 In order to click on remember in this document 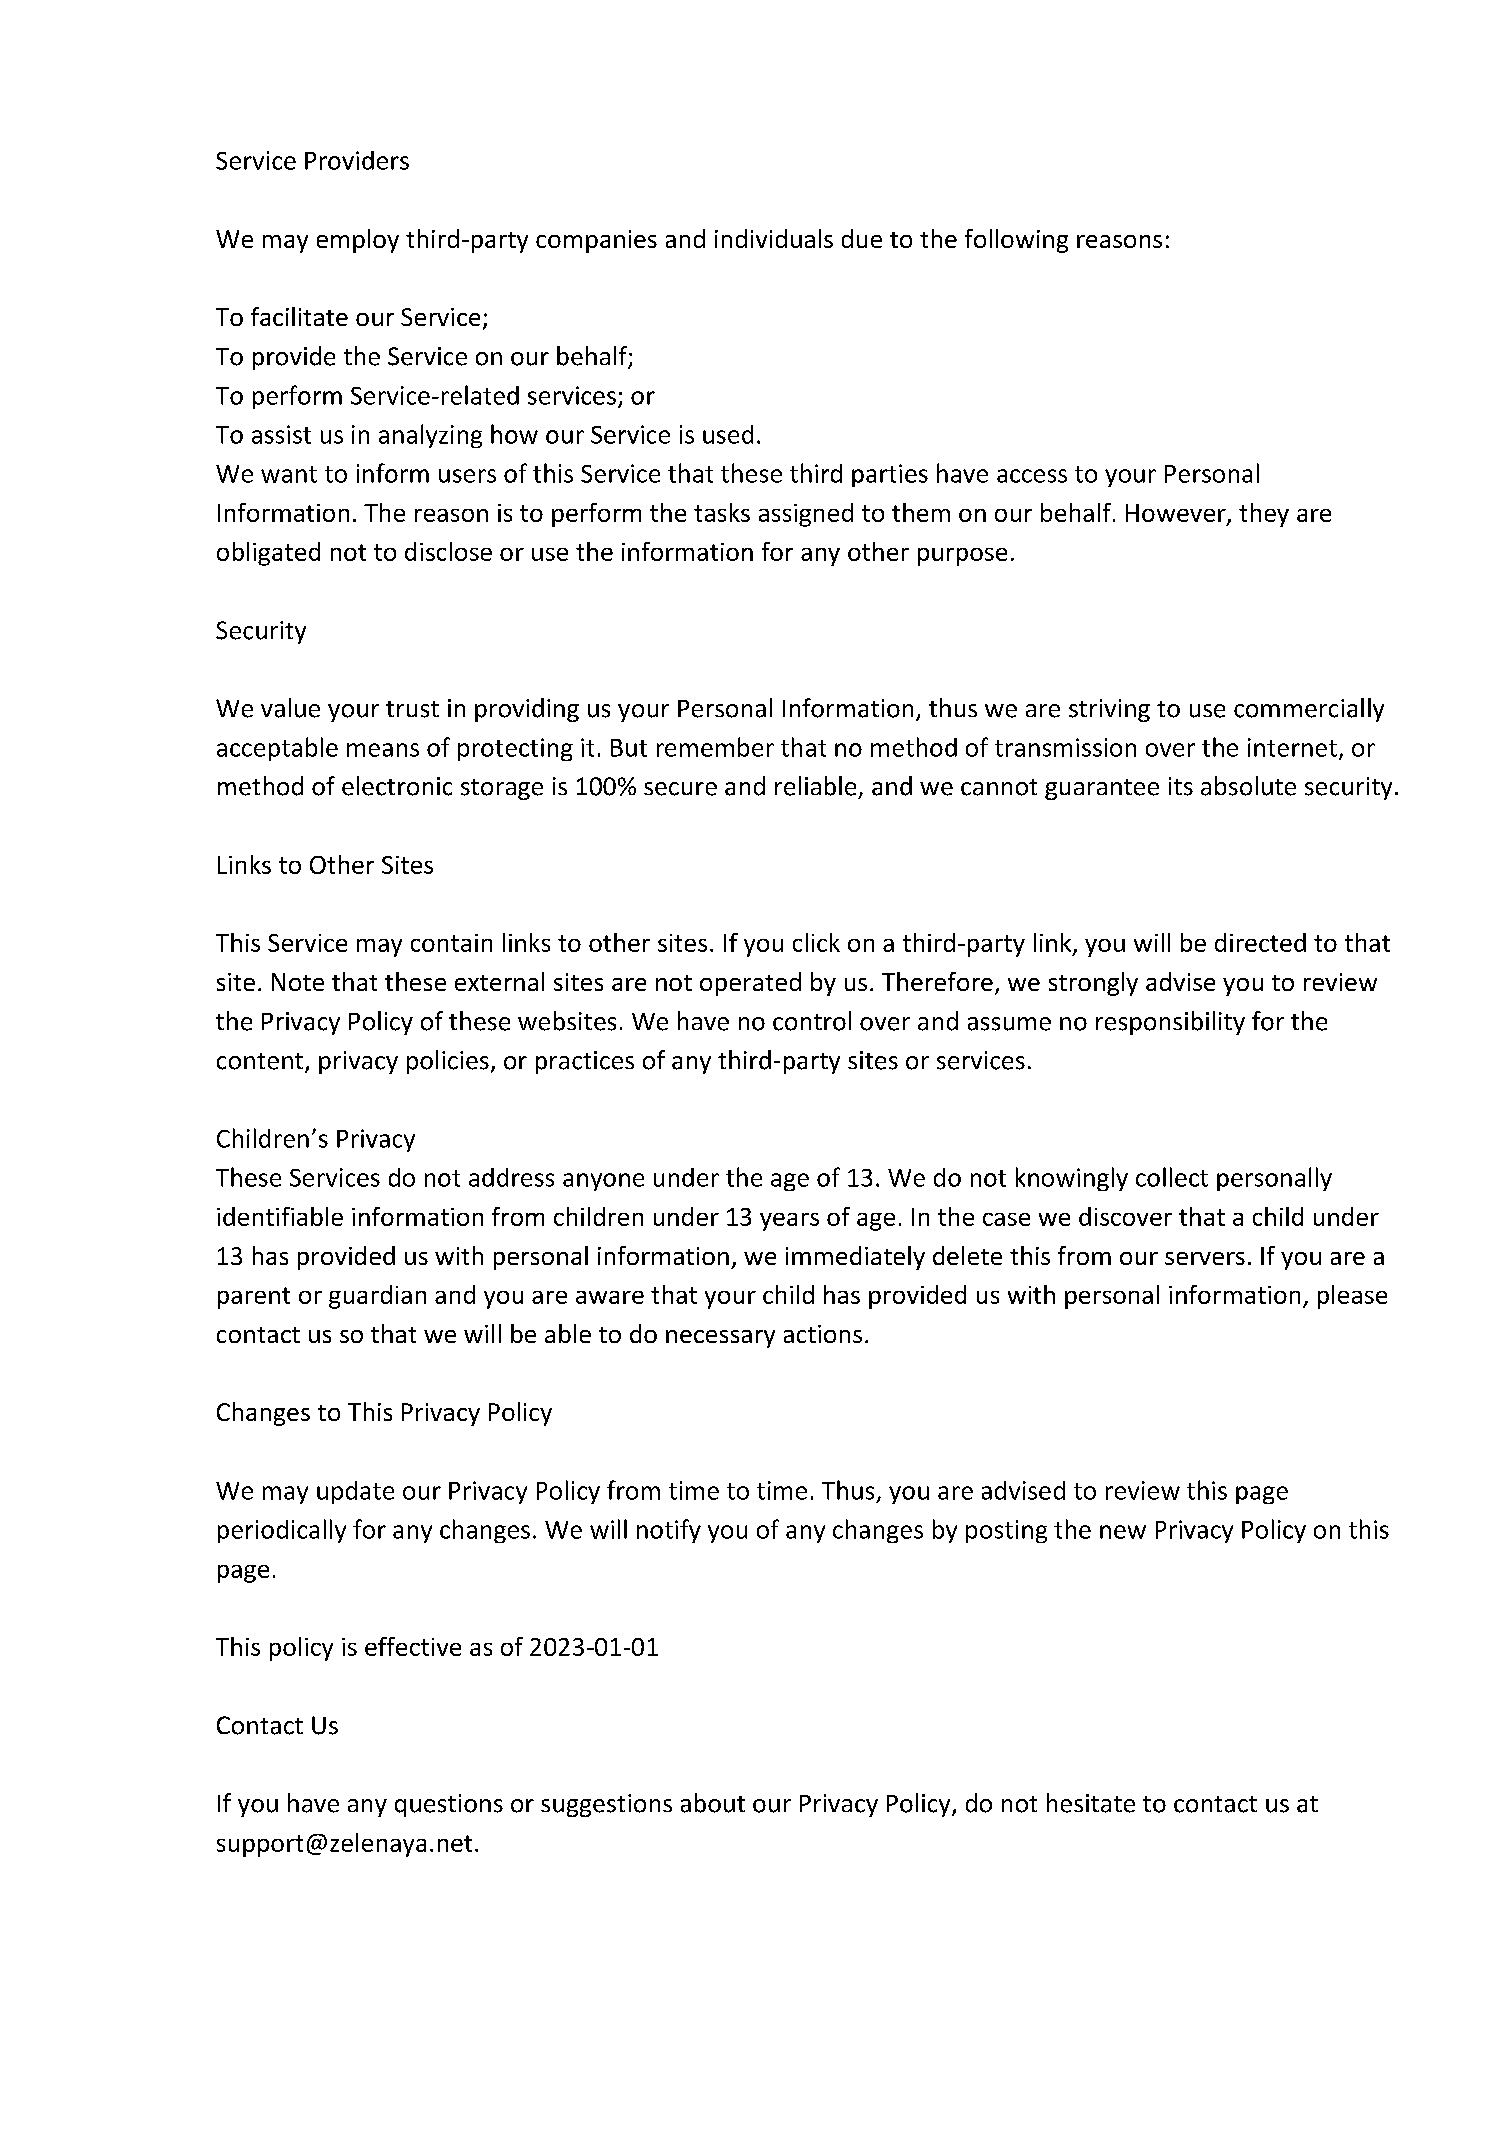, I will do `click(715, 747)`.
